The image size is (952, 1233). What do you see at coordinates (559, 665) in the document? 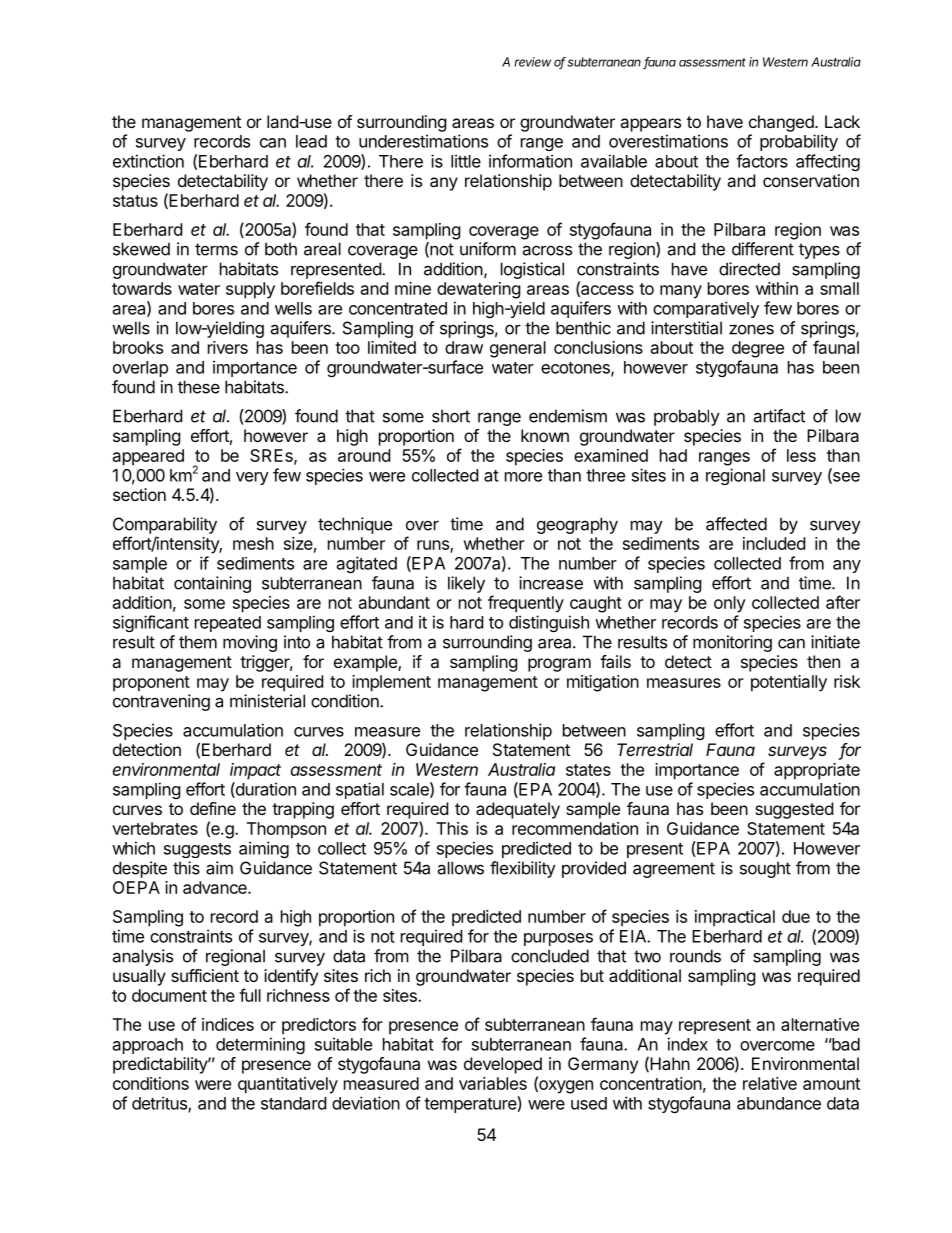
I see `program` at bounding box center [559, 665].
